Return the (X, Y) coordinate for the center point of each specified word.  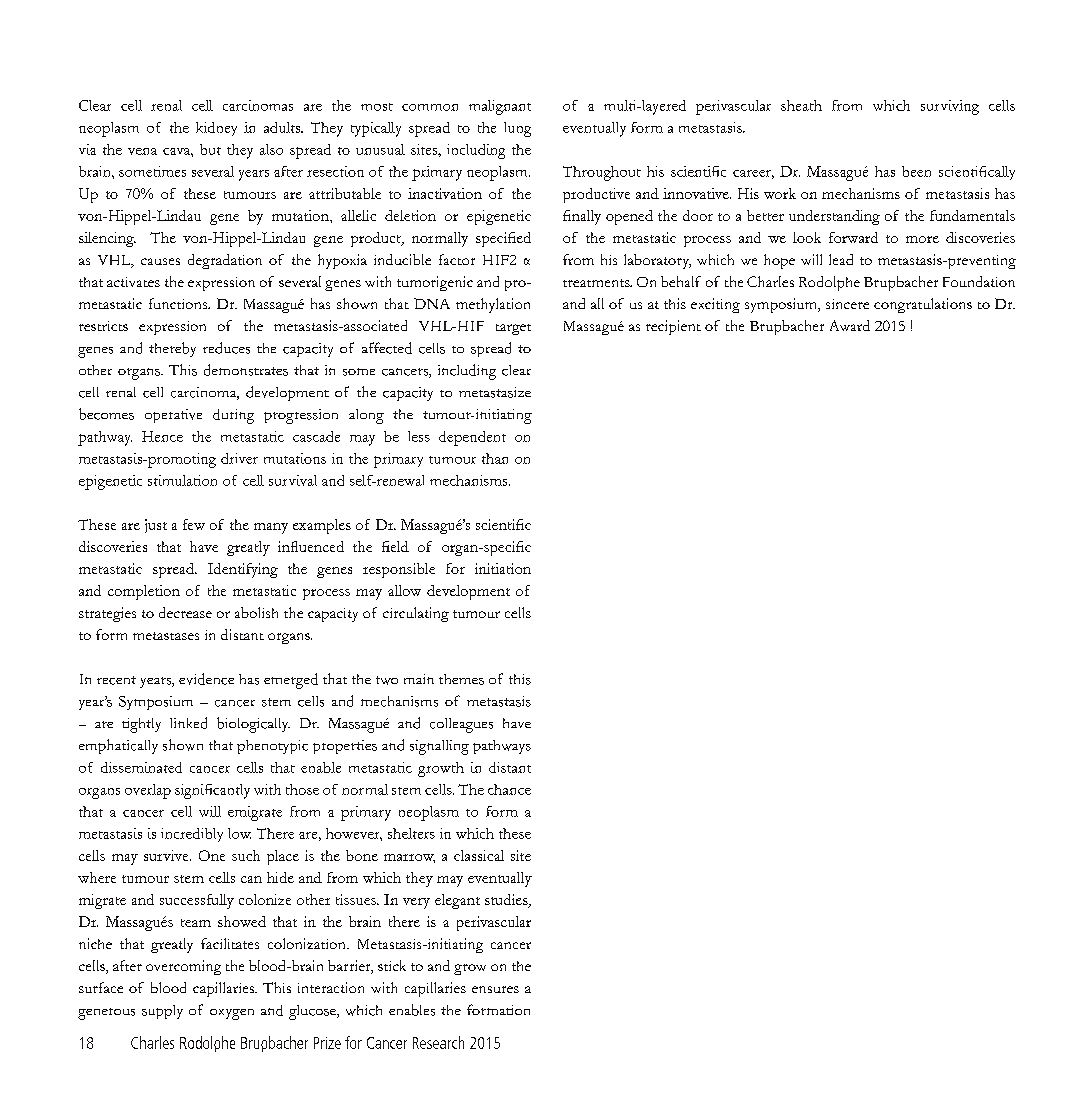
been (916, 171)
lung (517, 129)
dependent (472, 438)
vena (142, 151)
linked (188, 723)
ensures (495, 989)
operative (173, 416)
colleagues (461, 725)
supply (162, 1012)
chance (509, 789)
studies (507, 901)
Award (850, 325)
